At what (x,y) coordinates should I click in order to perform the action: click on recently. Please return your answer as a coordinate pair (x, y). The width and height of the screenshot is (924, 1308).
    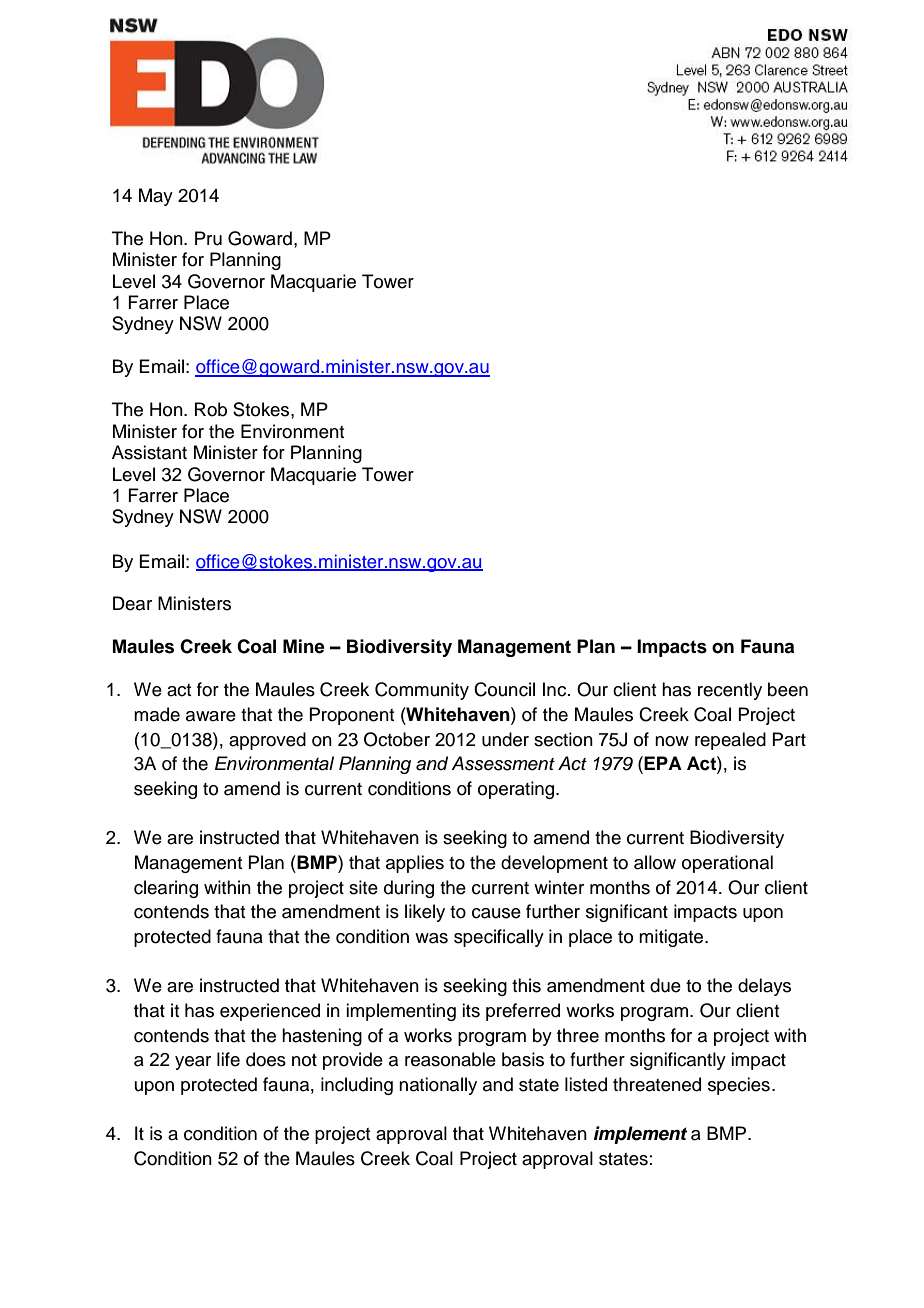
    Looking at the image, I should click on (730, 691).
